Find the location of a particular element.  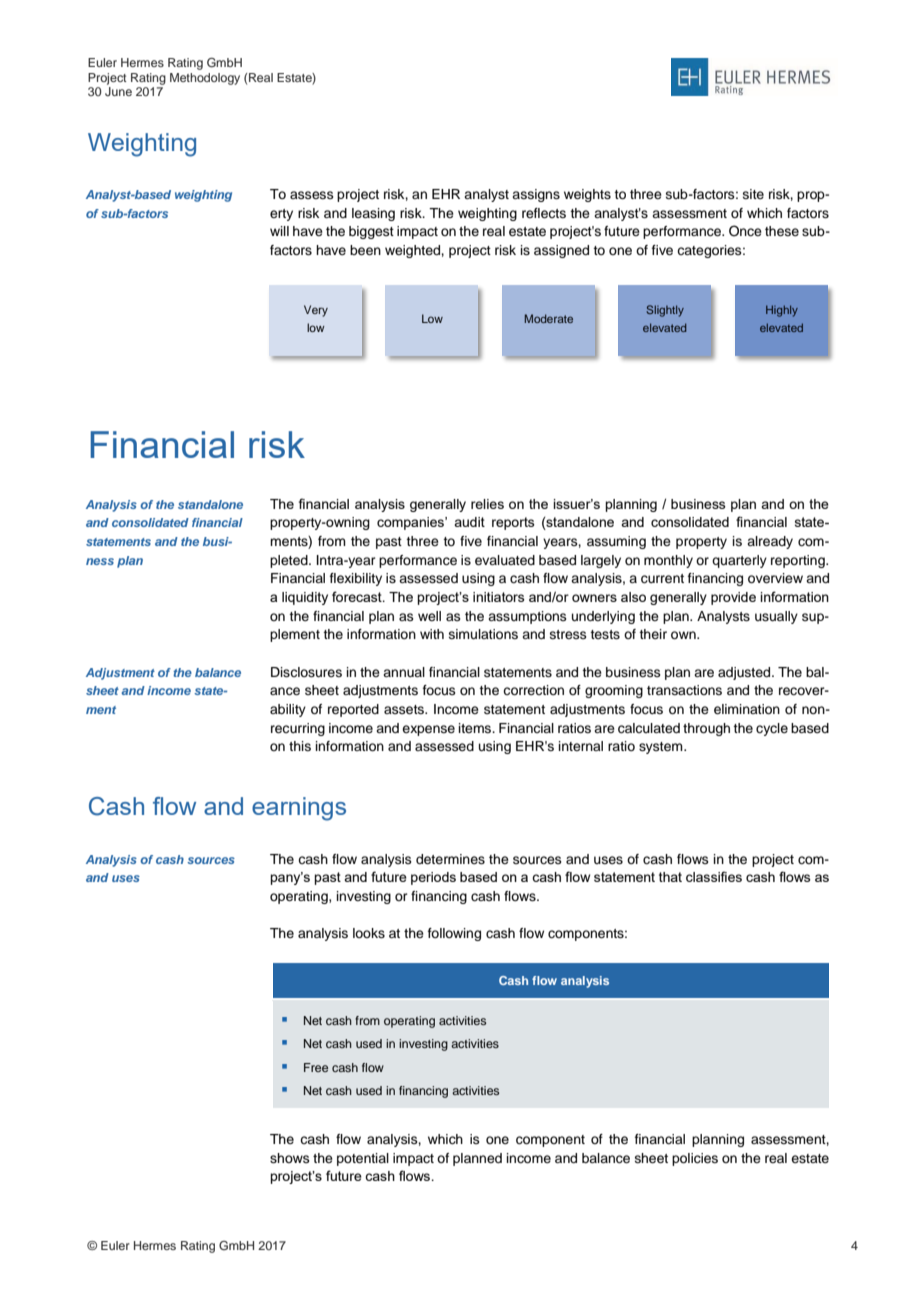

liquidity is located at coordinates (305, 598).
